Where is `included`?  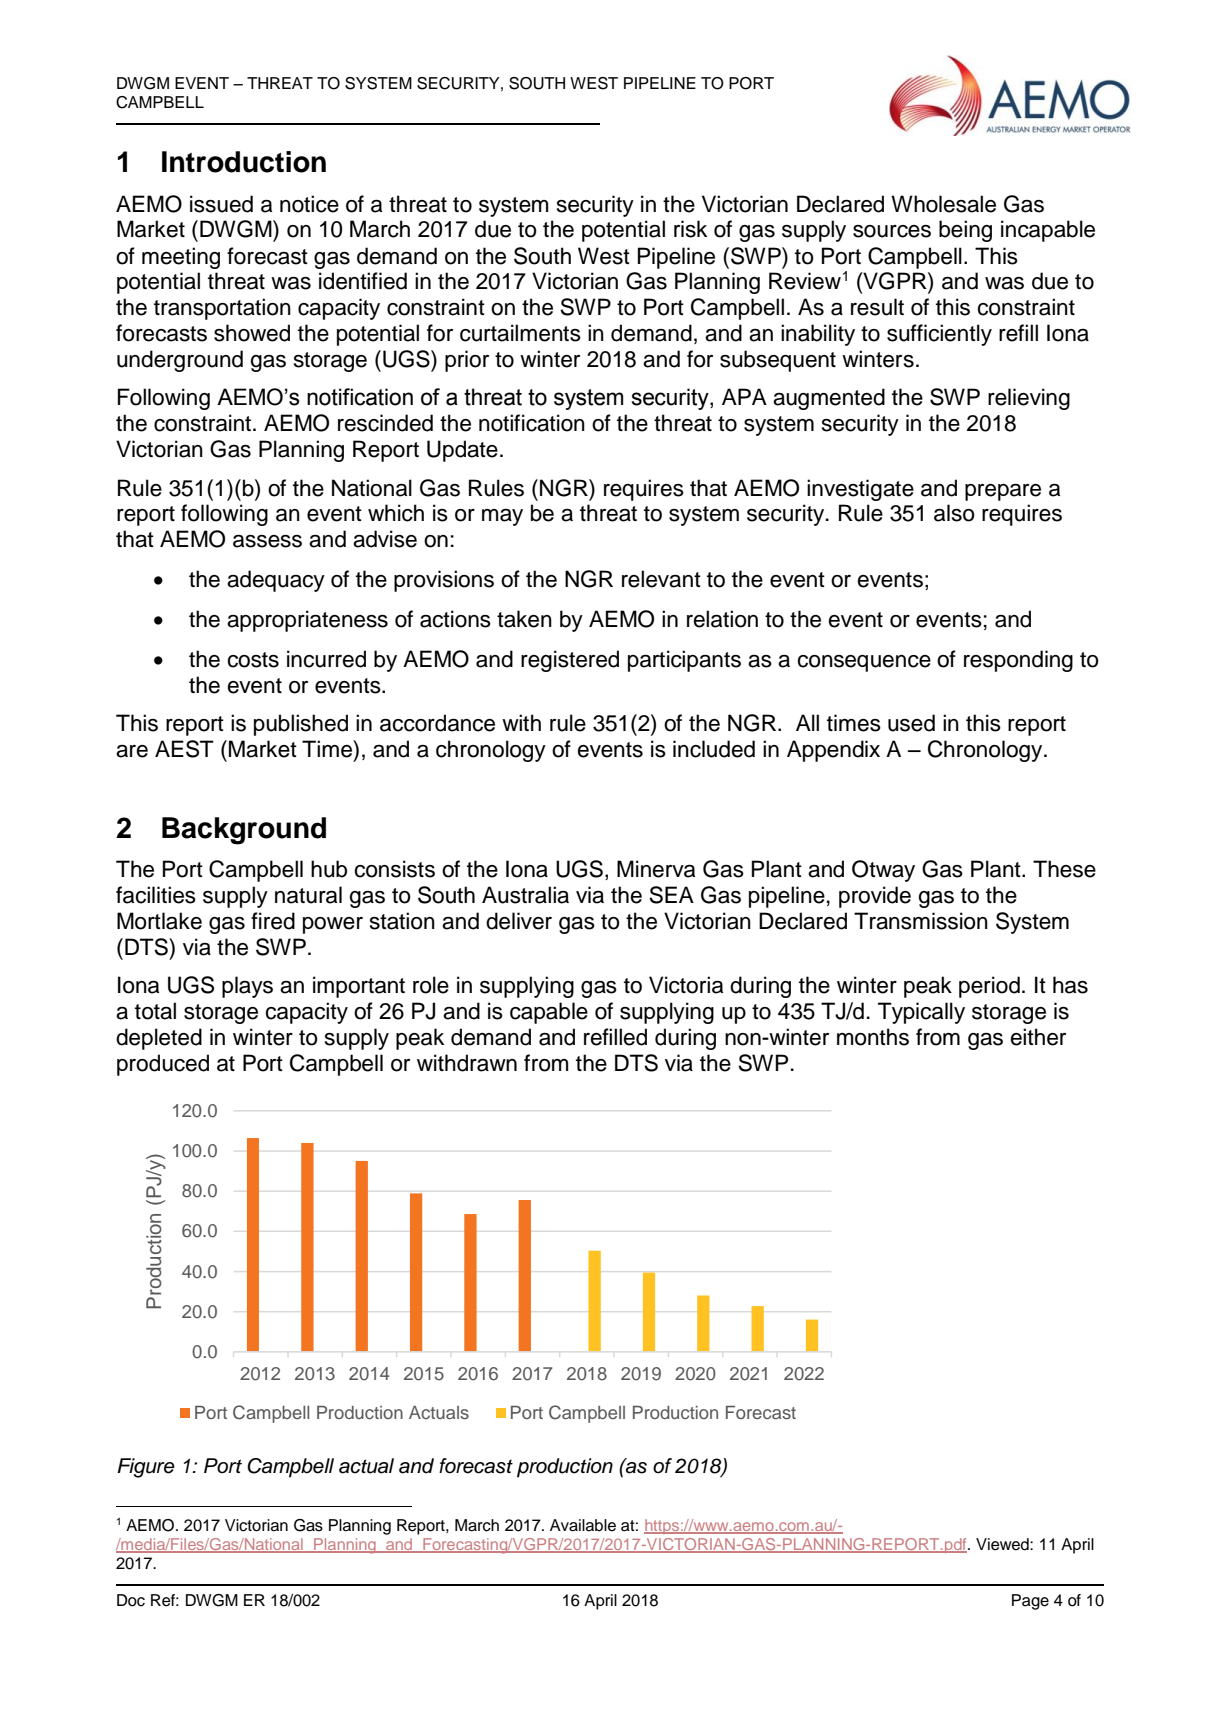 included is located at coordinates (714, 749).
